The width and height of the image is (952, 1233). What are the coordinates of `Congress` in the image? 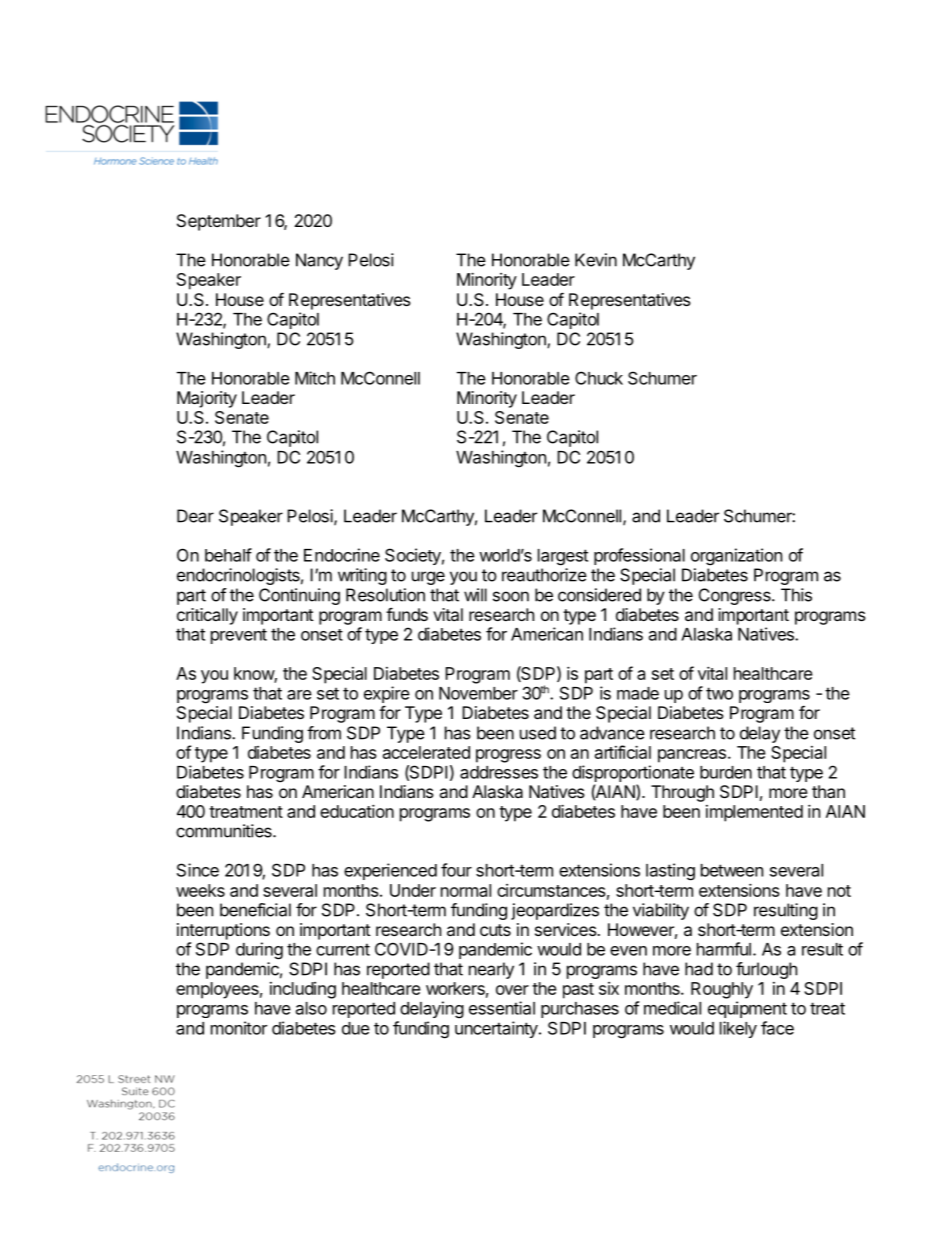 It's located at (736, 596).
